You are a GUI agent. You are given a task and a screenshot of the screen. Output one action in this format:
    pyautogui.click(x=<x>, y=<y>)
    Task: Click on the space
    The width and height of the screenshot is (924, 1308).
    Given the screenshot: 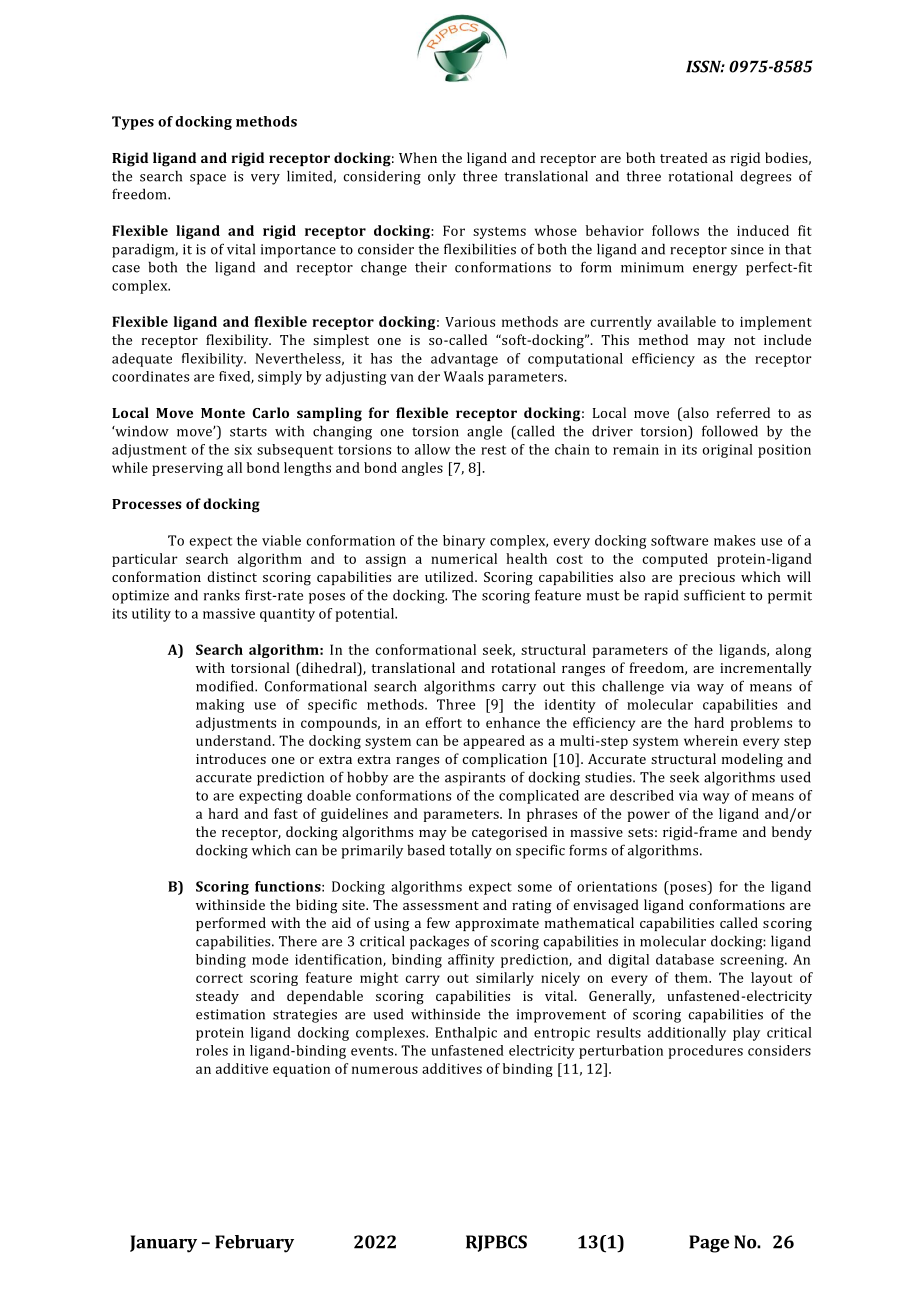 What is the action you would take?
    pyautogui.click(x=208, y=179)
